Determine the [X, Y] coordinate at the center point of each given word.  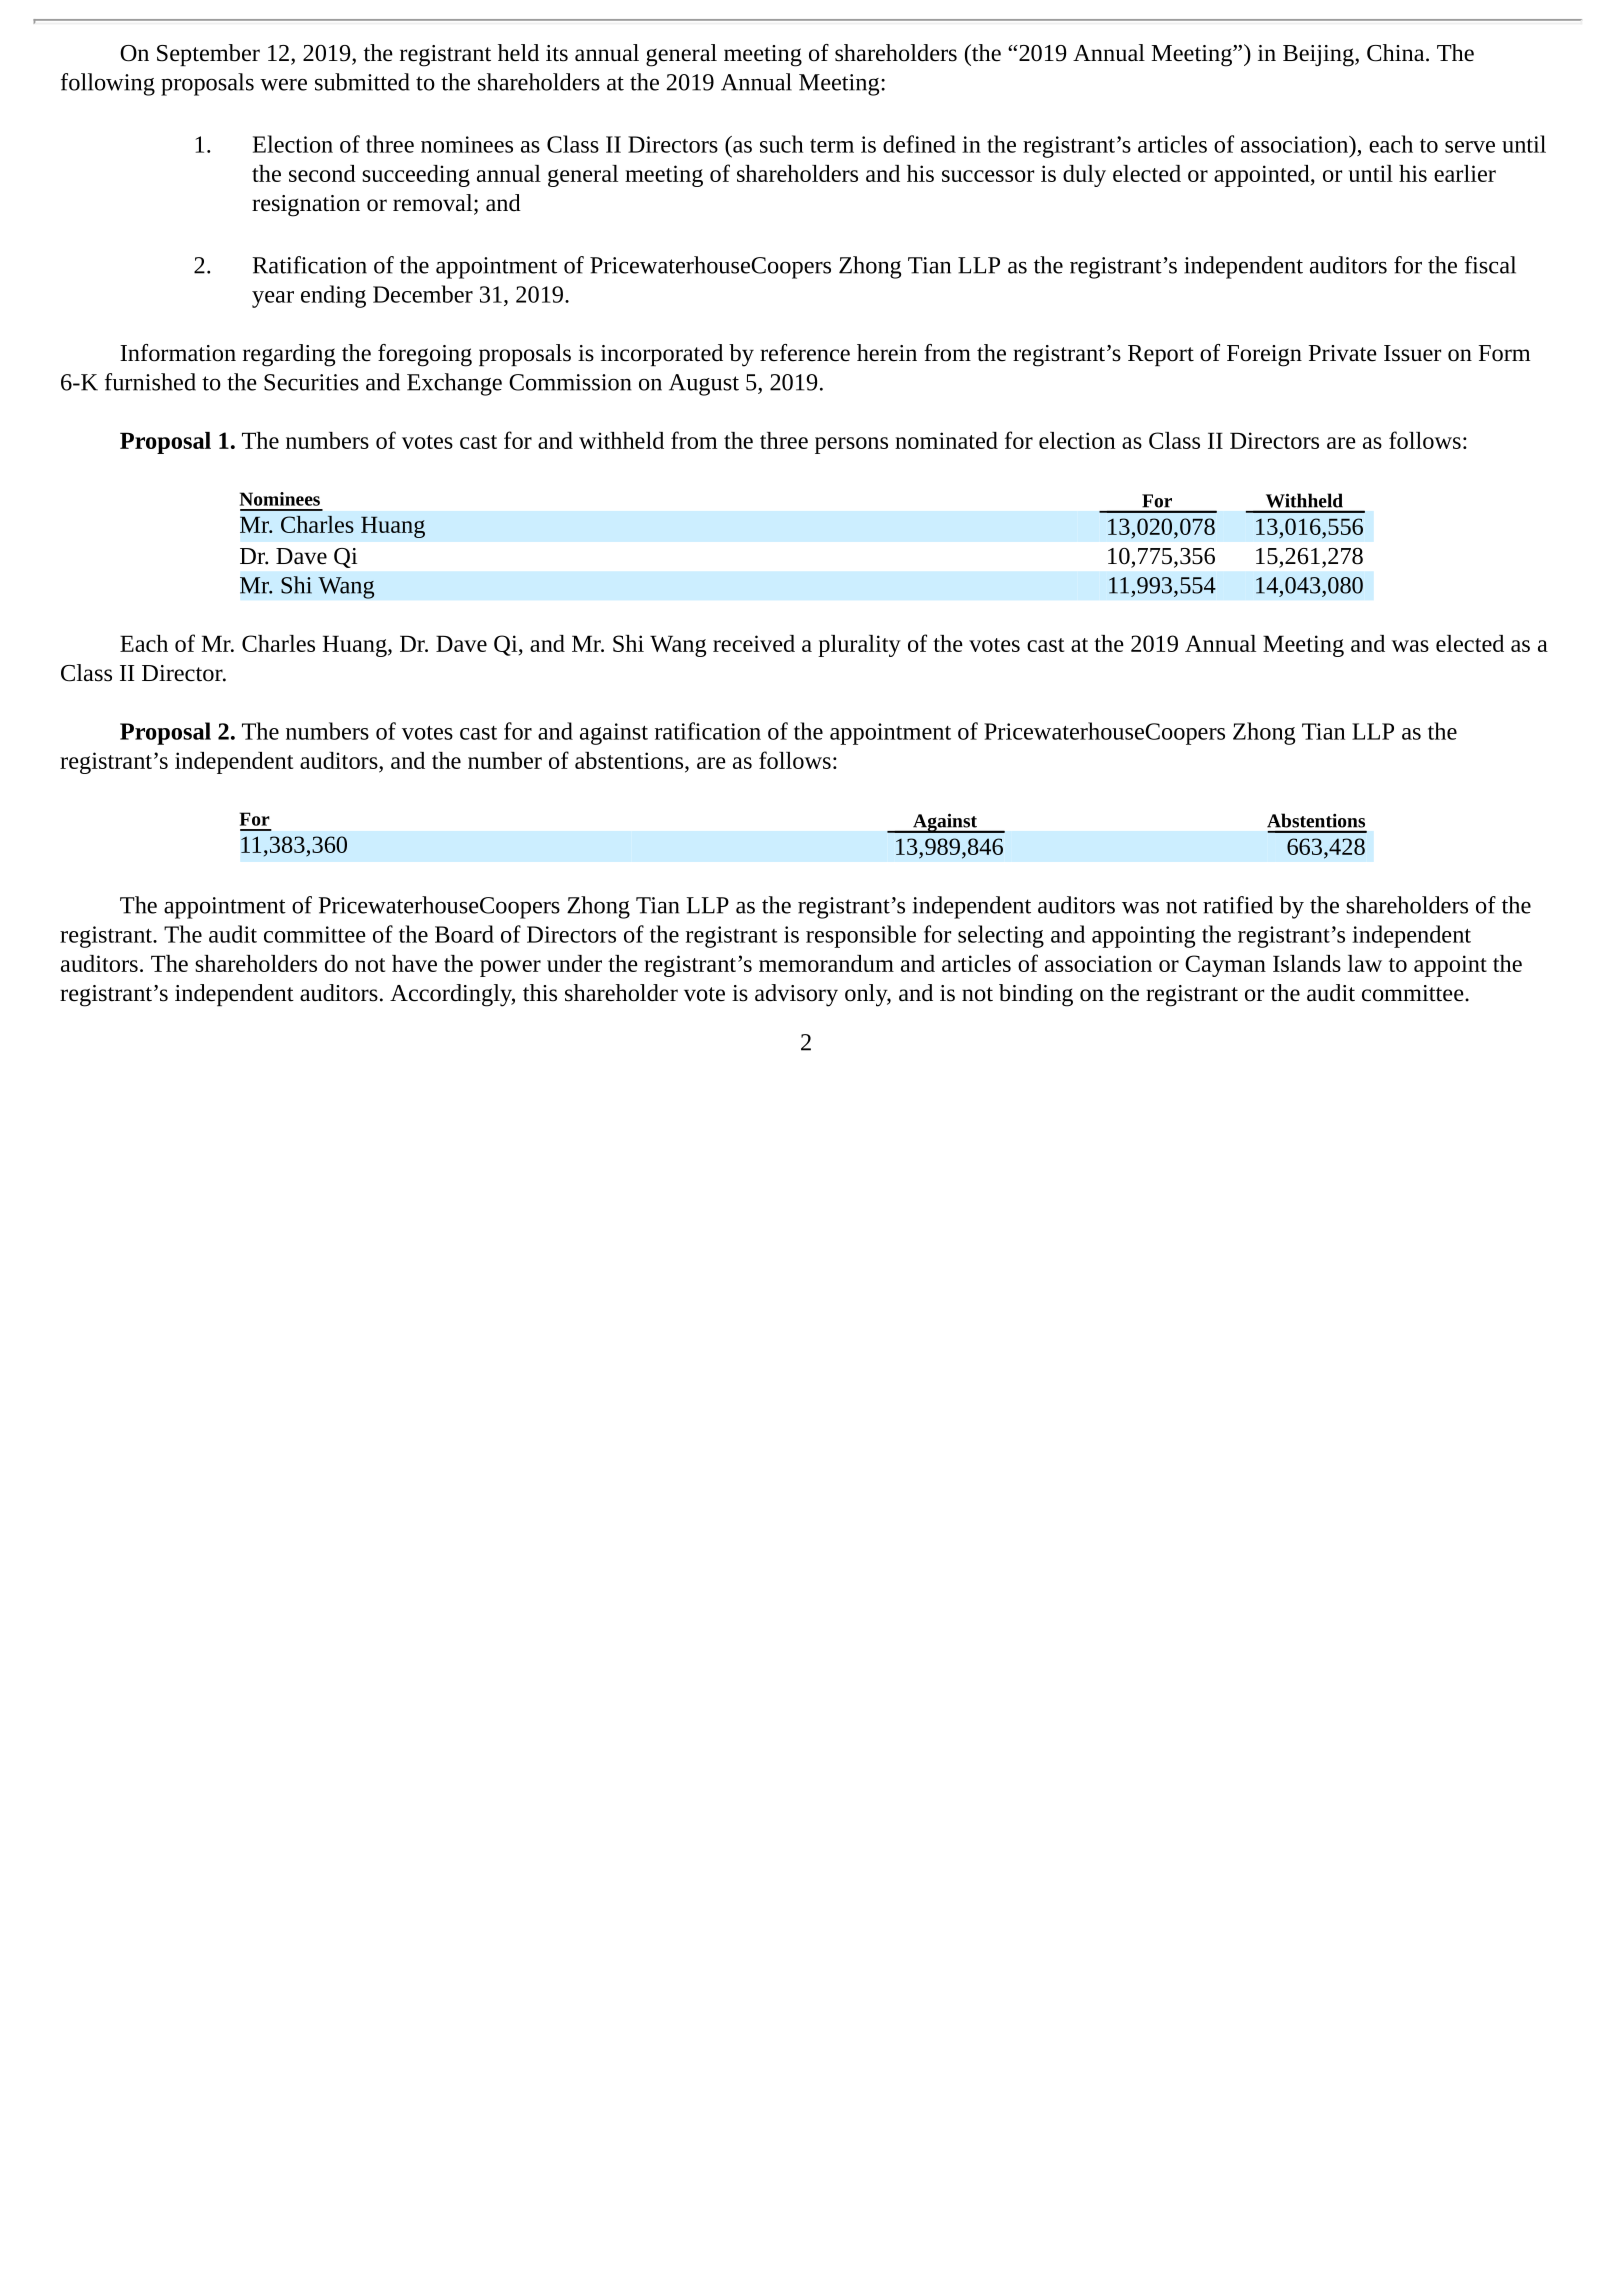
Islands [1307, 963]
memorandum [826, 963]
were [283, 84]
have [414, 963]
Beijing [1319, 56]
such [781, 144]
